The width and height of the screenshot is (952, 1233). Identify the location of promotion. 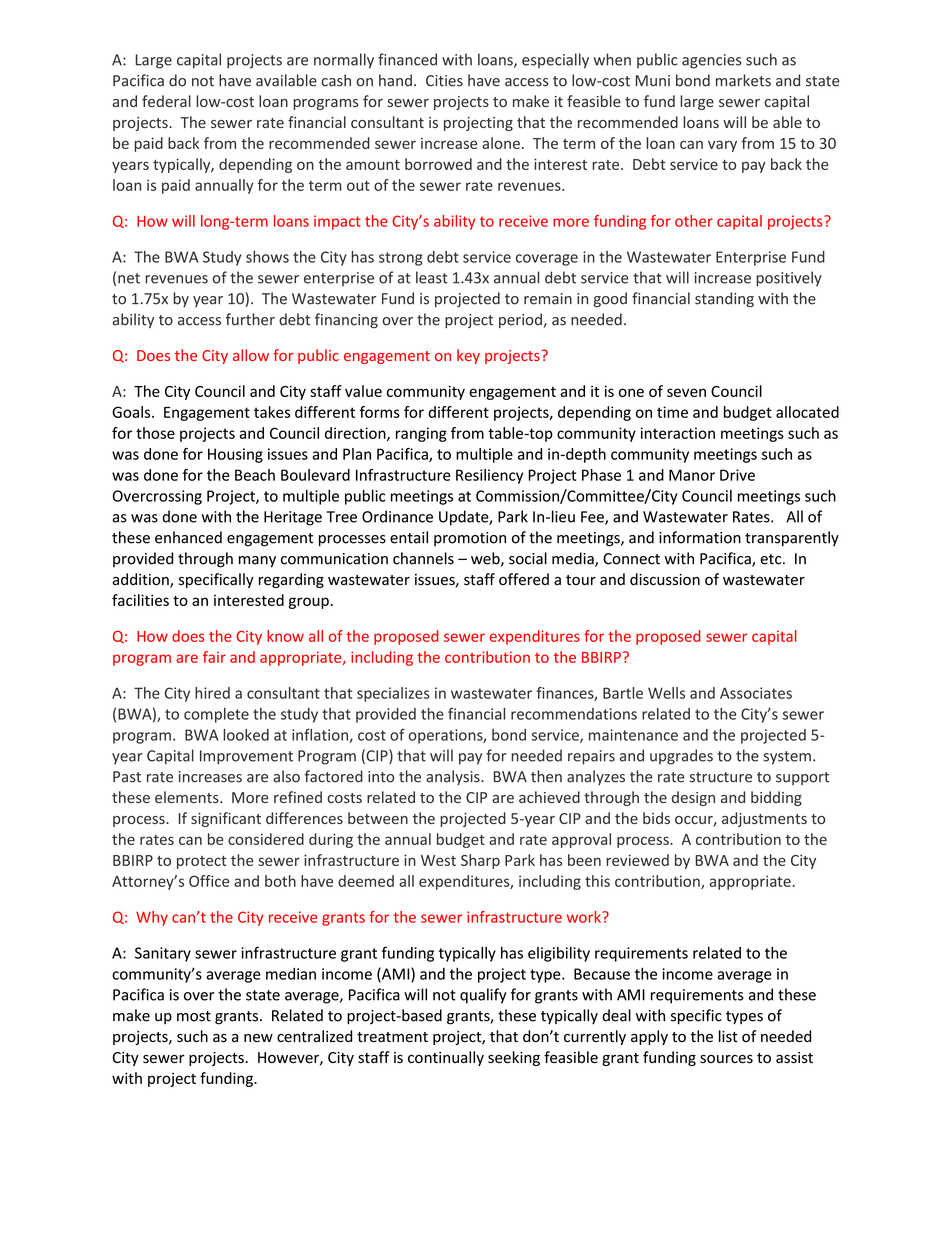
(470, 539).
